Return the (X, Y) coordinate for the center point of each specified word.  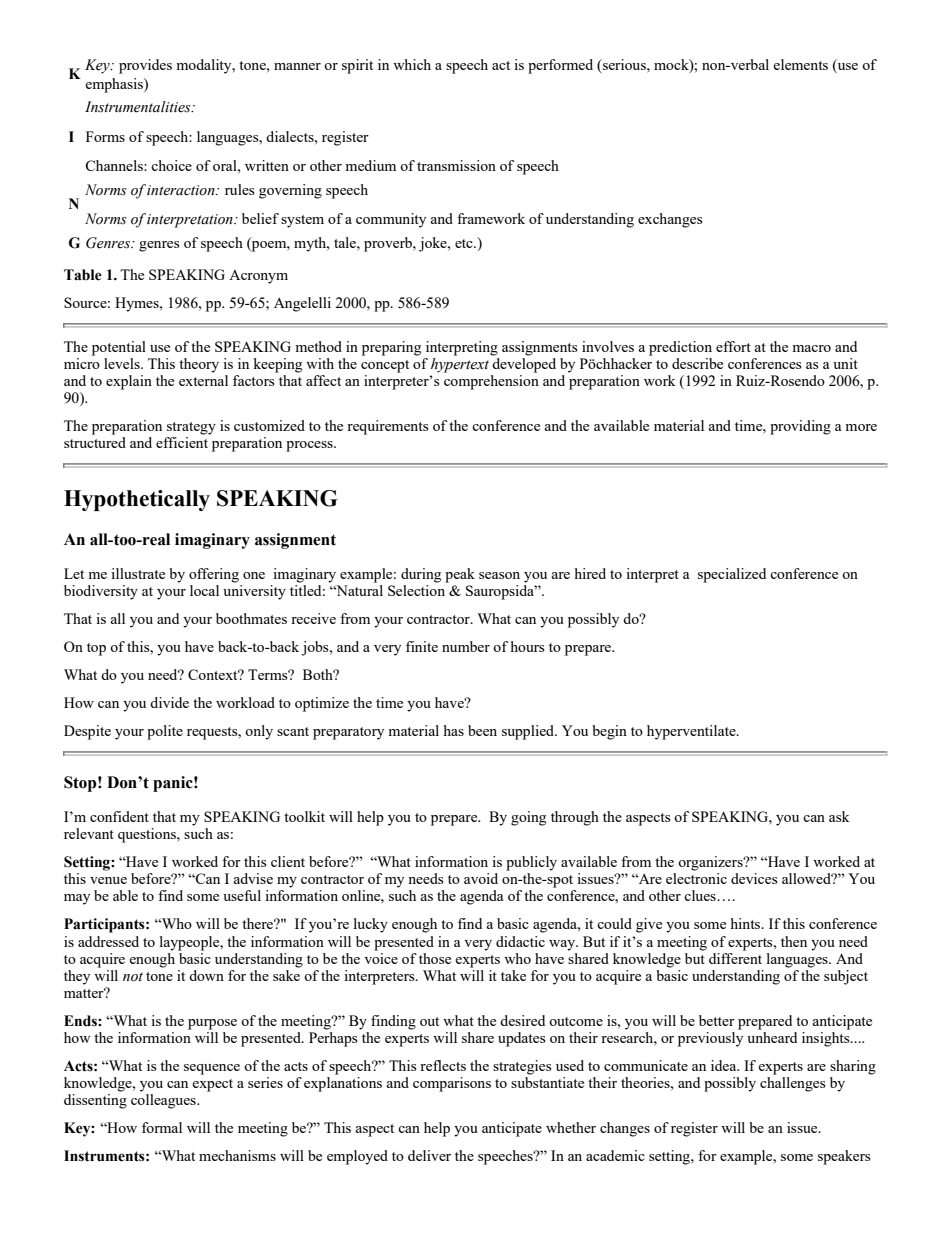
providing (800, 427)
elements (800, 64)
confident (119, 816)
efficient (182, 442)
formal (162, 1127)
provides (145, 66)
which (412, 64)
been (482, 730)
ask (839, 816)
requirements (388, 427)
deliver (429, 1155)
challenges (793, 1084)
